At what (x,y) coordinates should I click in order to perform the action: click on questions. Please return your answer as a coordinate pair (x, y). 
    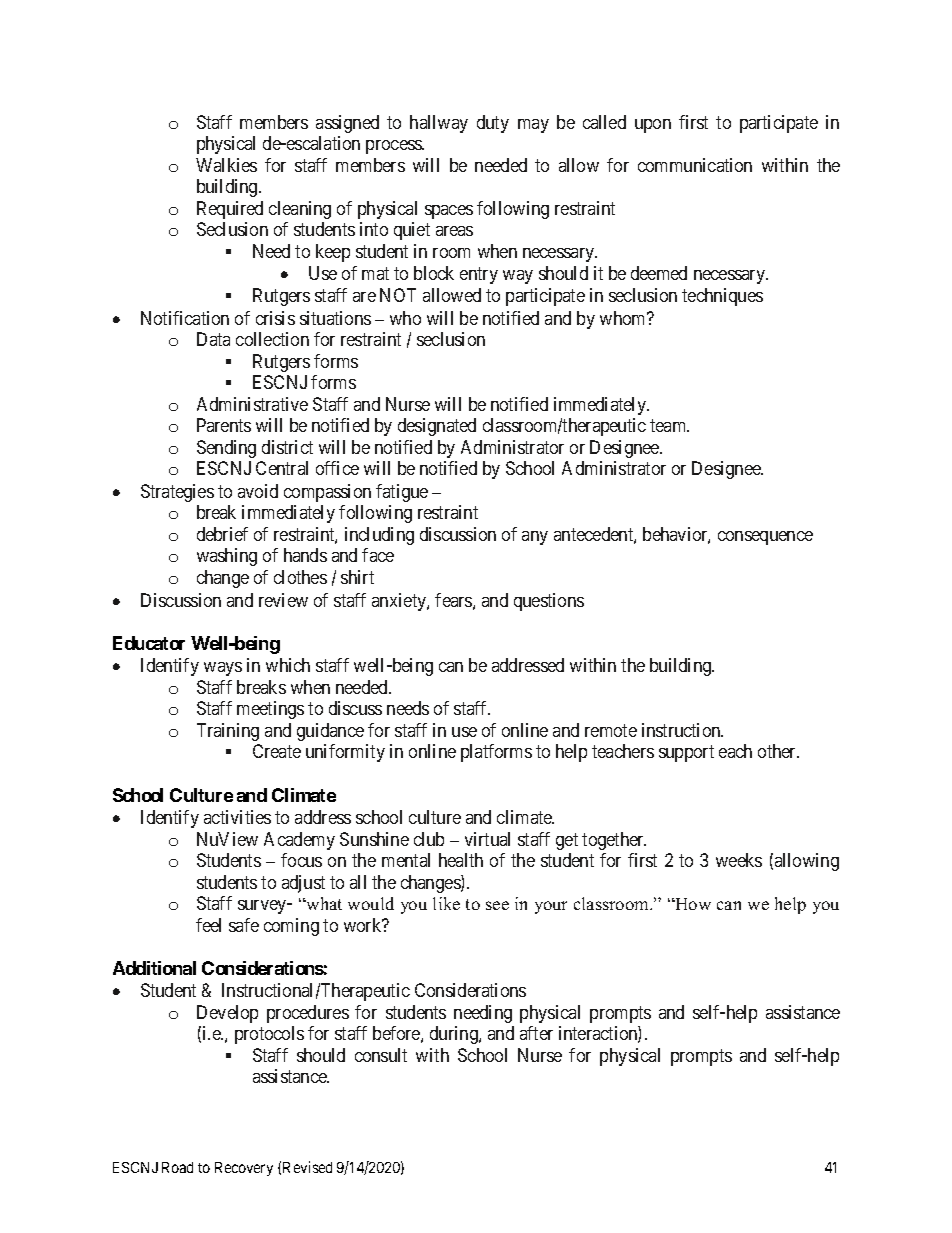
    Looking at the image, I should click on (549, 602).
